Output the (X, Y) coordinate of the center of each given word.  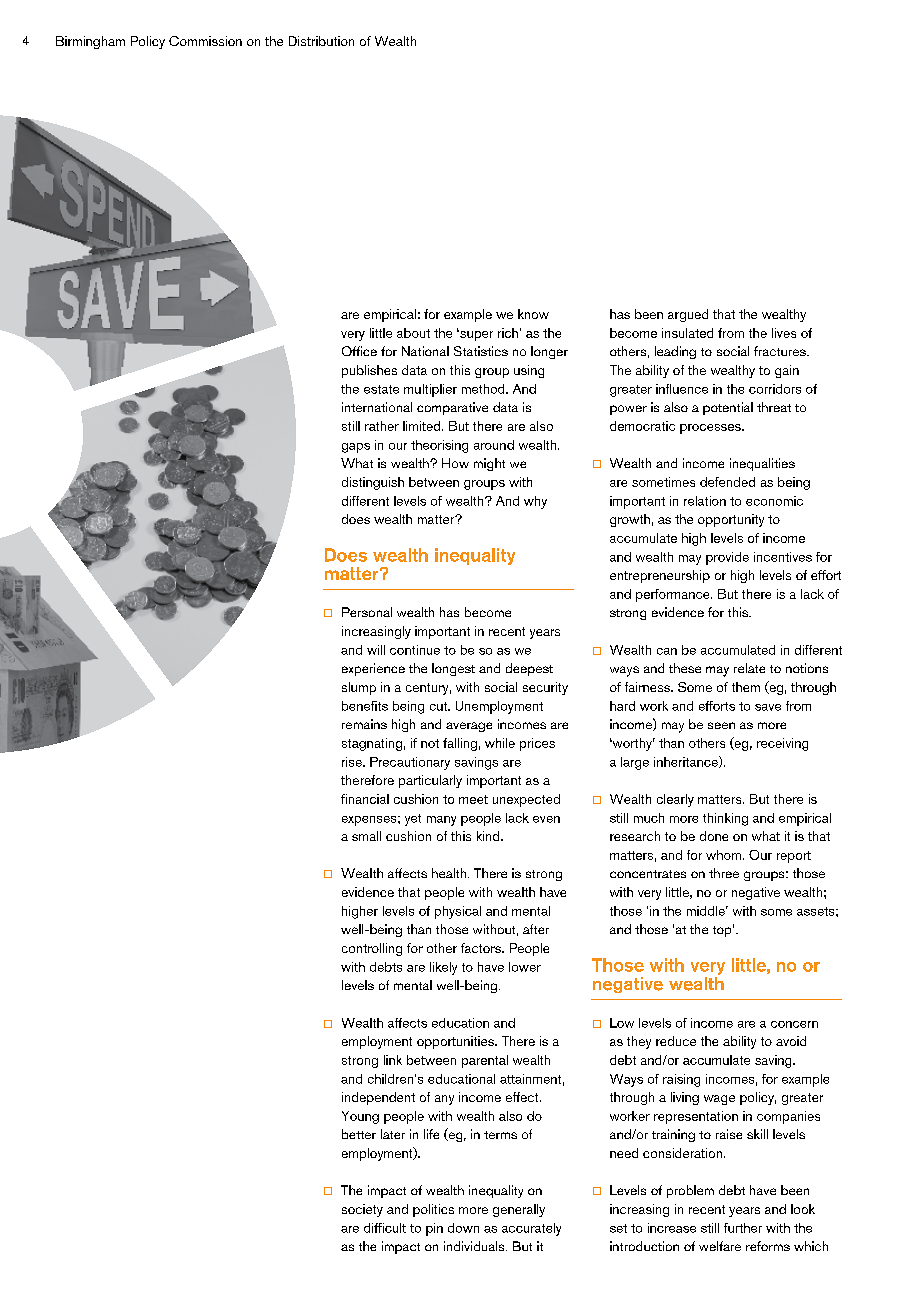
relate (749, 668)
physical (458, 912)
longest (453, 669)
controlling (372, 949)
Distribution (321, 41)
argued (688, 315)
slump (359, 688)
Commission (205, 41)
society (362, 1210)
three (724, 873)
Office (359, 351)
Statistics (481, 351)
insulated (687, 333)
